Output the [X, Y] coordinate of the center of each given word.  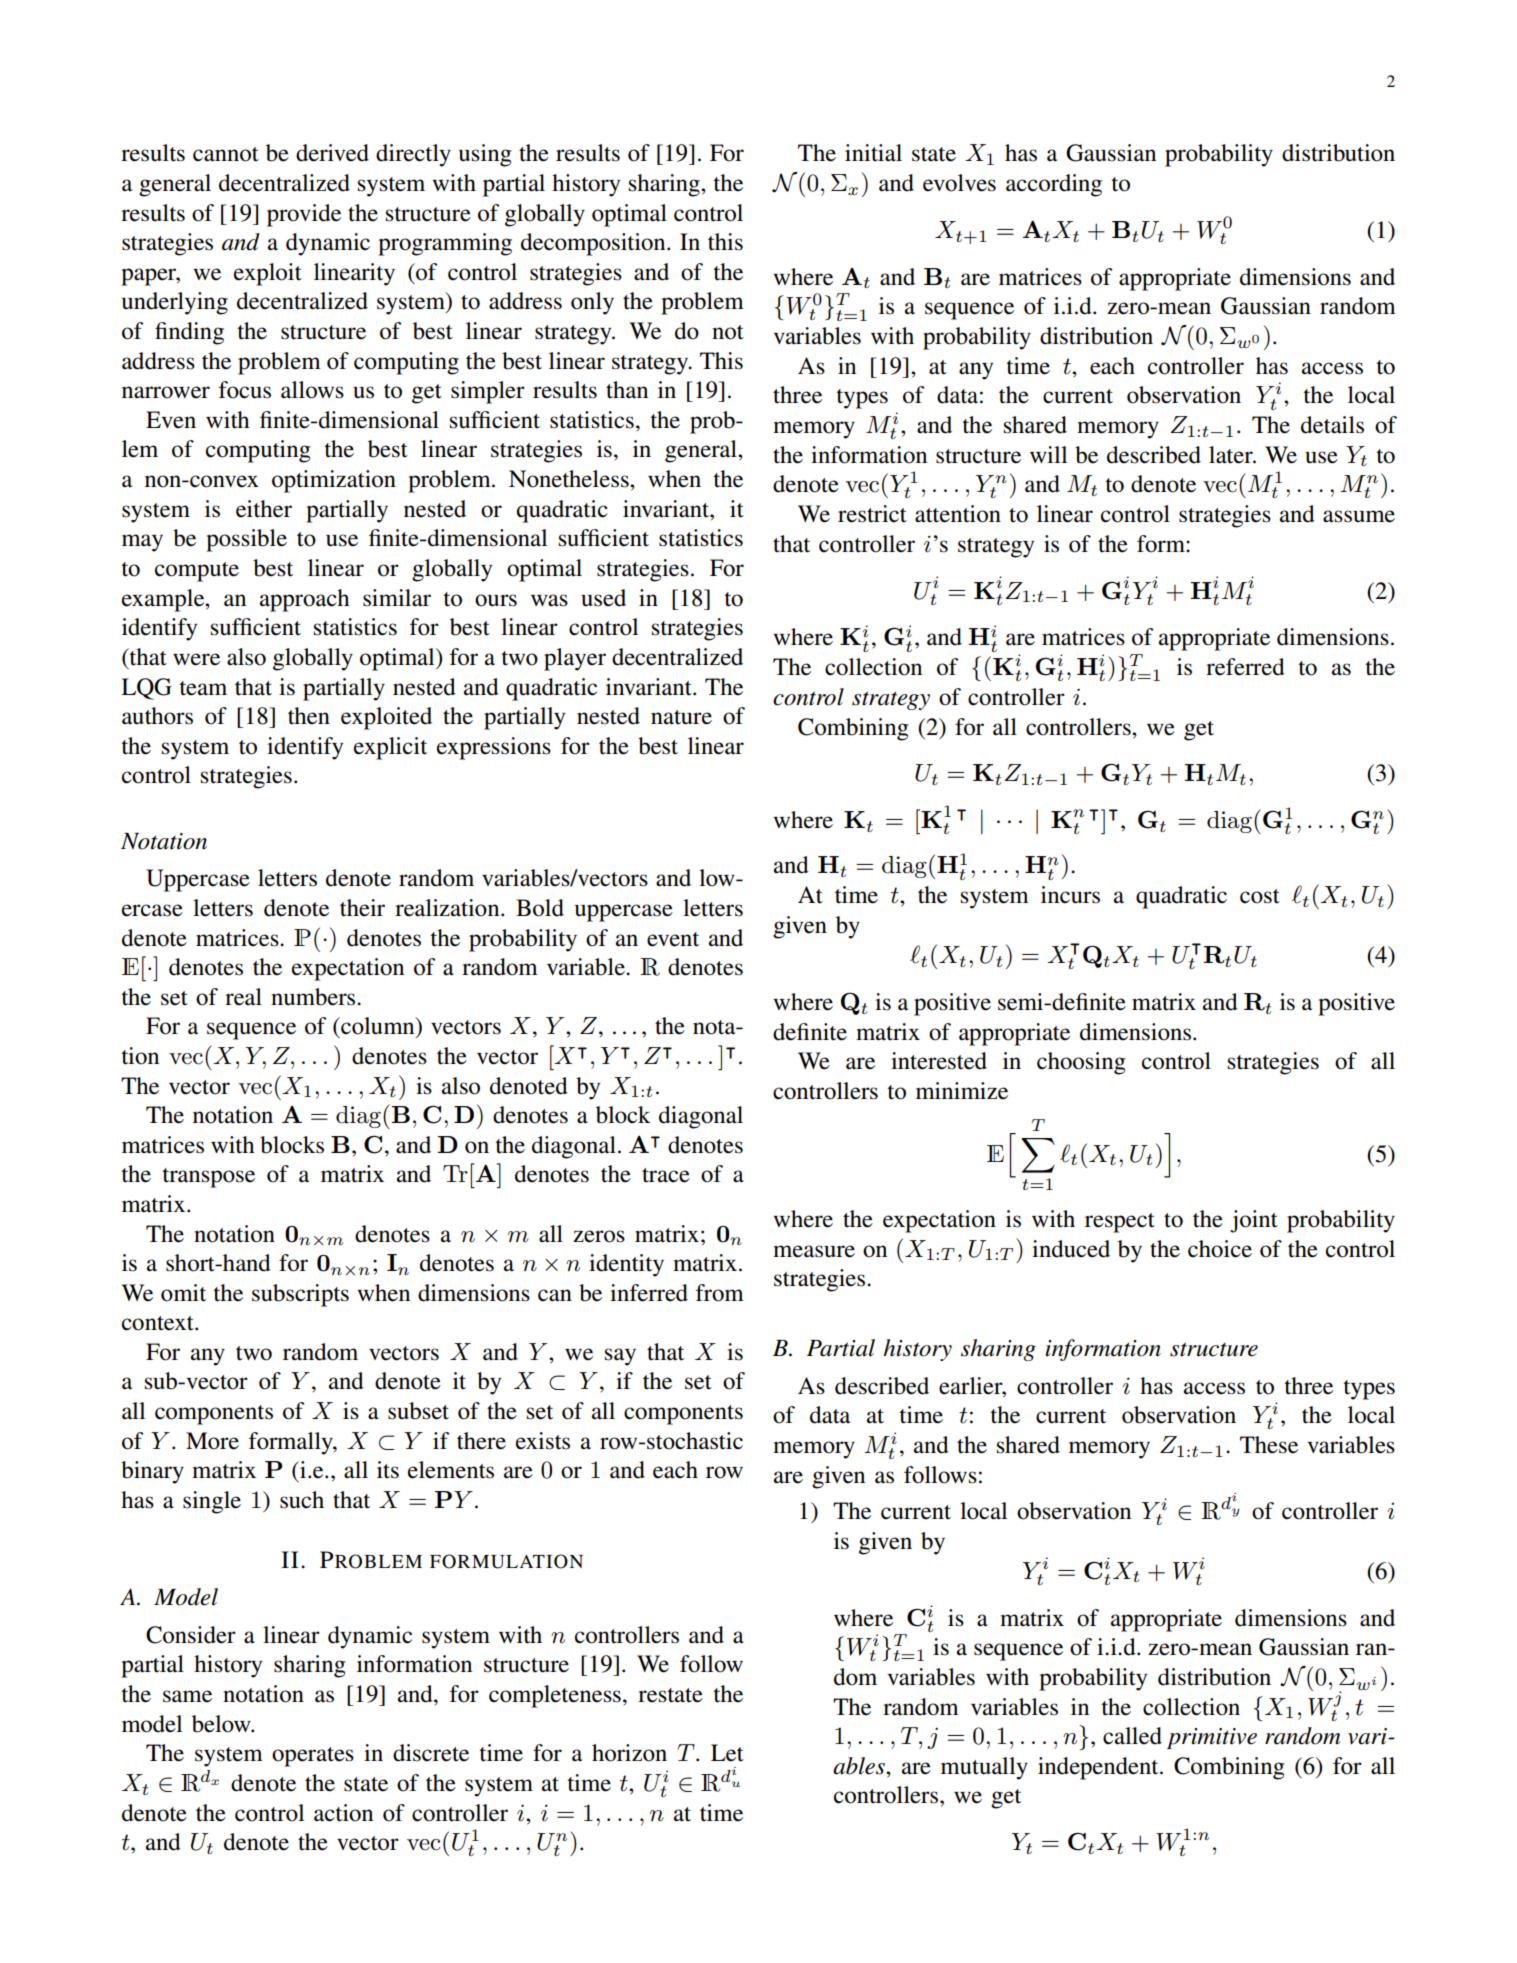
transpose [208, 1178]
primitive [1212, 1738]
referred [1245, 667]
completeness [555, 1696]
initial [873, 153]
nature [681, 717]
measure [814, 1251]
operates [313, 1757]
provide [304, 215]
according [1054, 185]
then [309, 716]
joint [1254, 1221]
